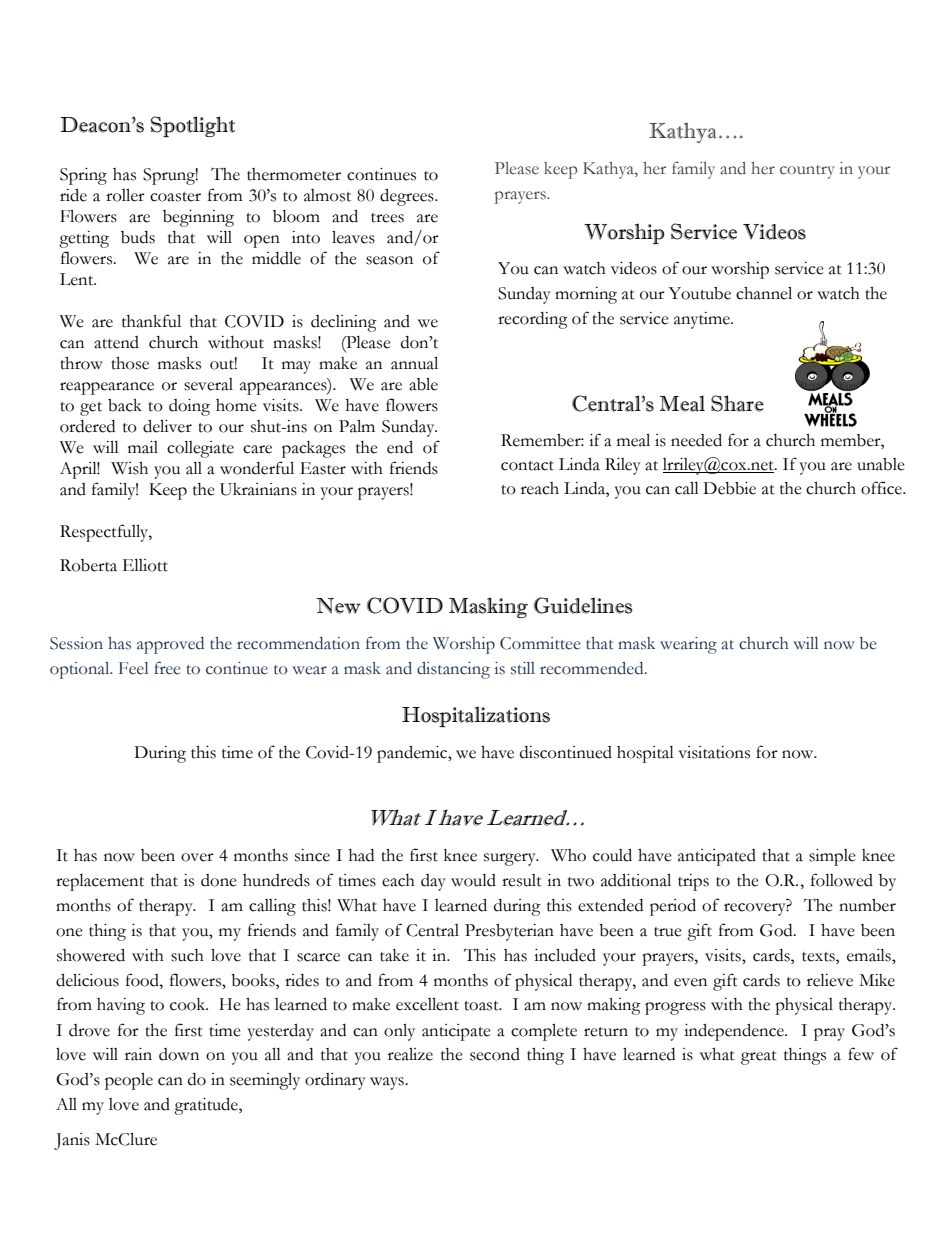 This screenshot has width=952, height=1233. Describe the element at coordinates (527, 466) in the screenshot. I see `contact` at that location.
